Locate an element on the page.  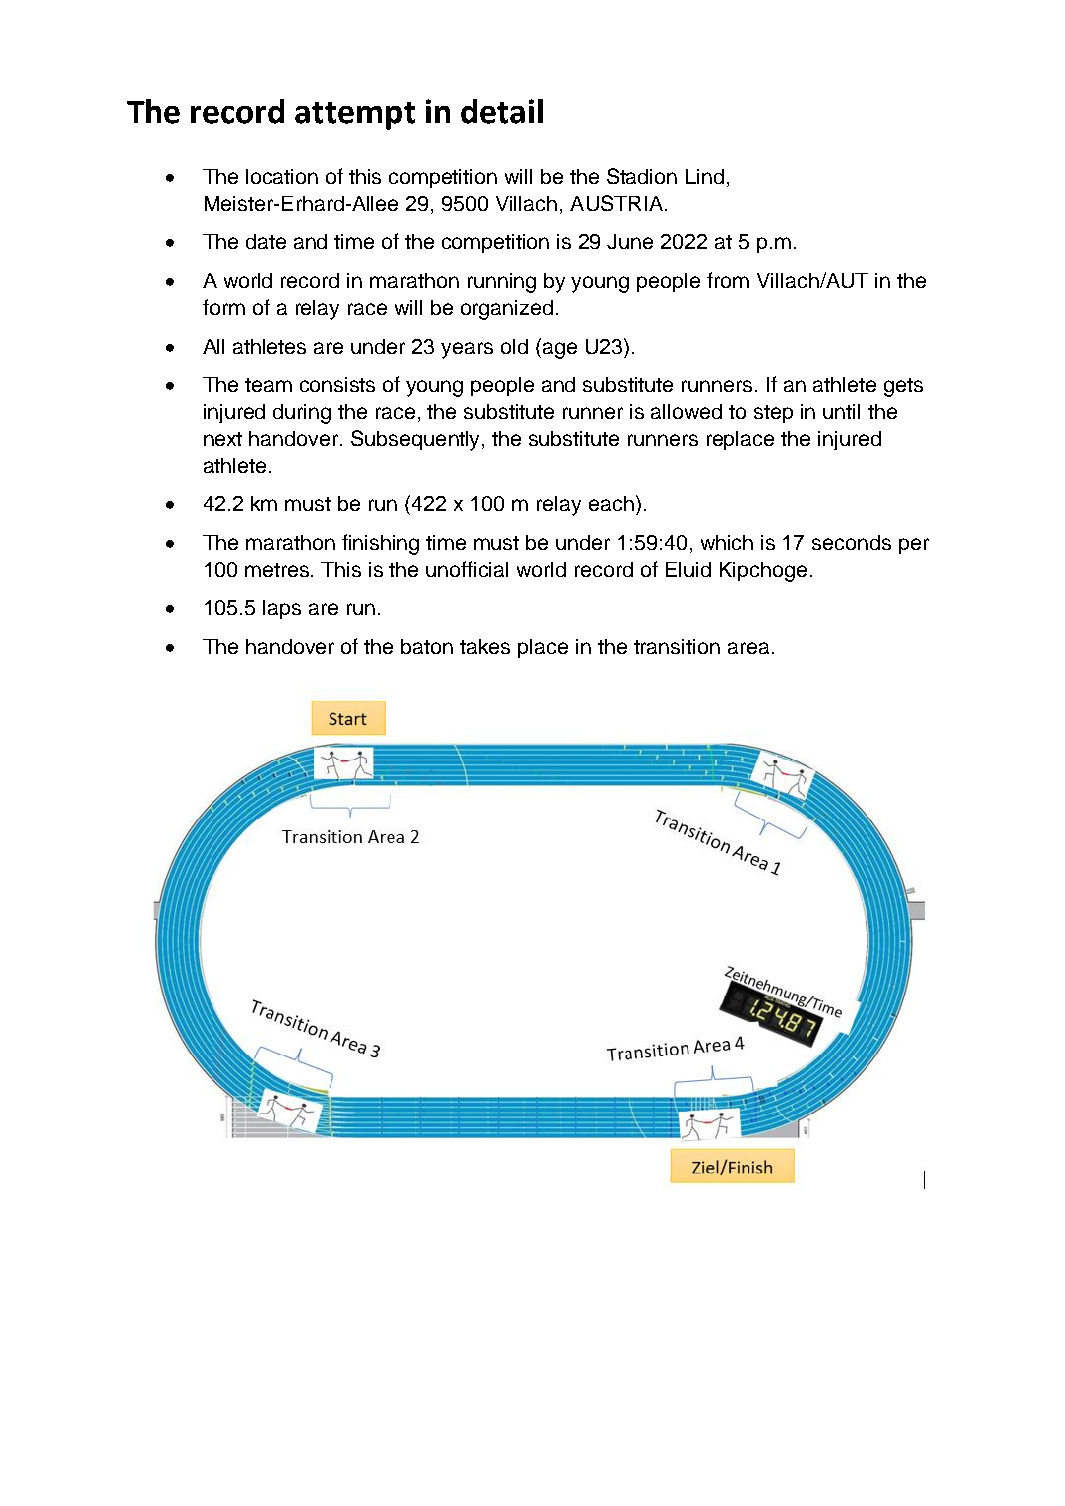
gets is located at coordinates (903, 387).
